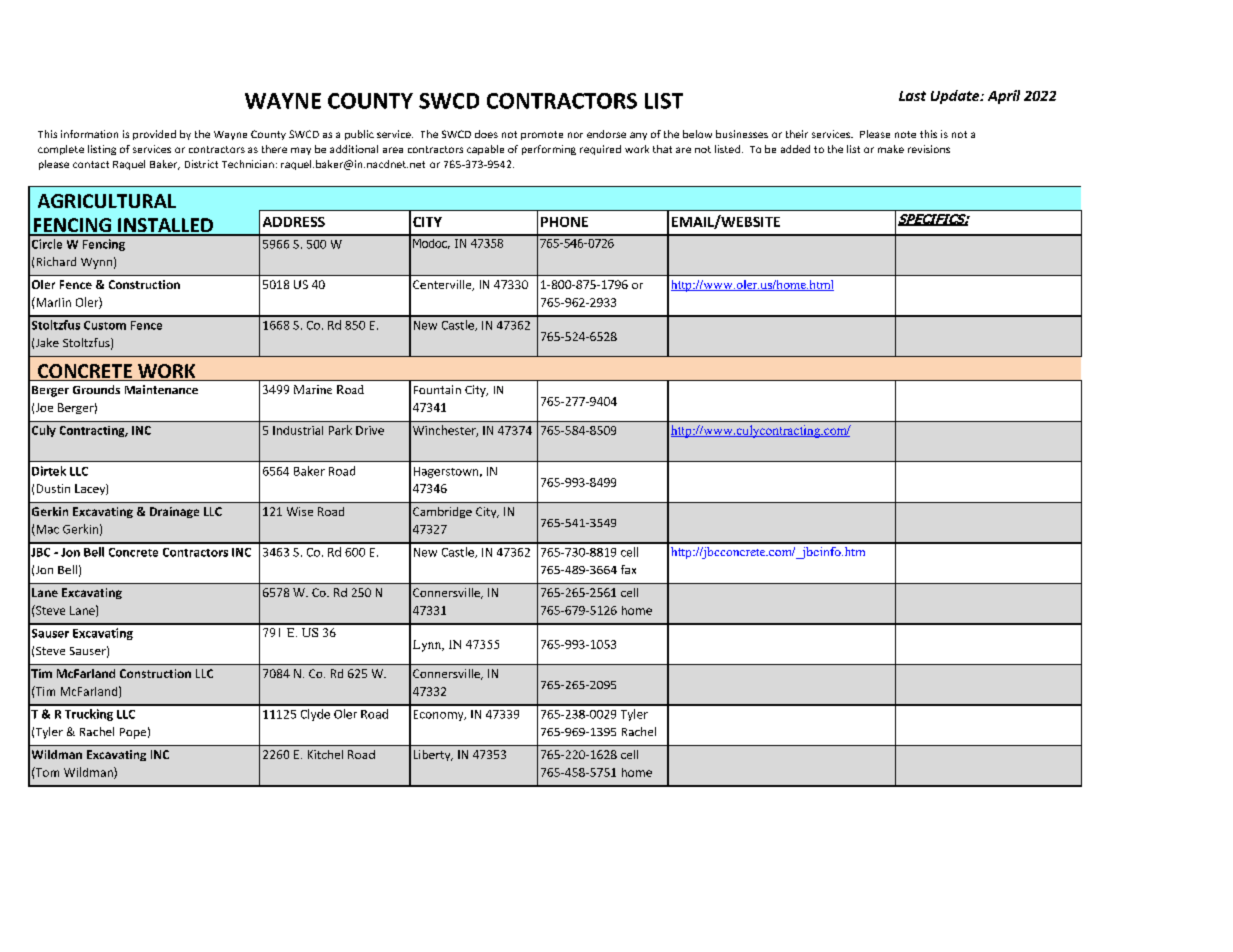 This screenshot has width=1233, height=952. What do you see at coordinates (905, 134) in the screenshot?
I see `note` at bounding box center [905, 134].
